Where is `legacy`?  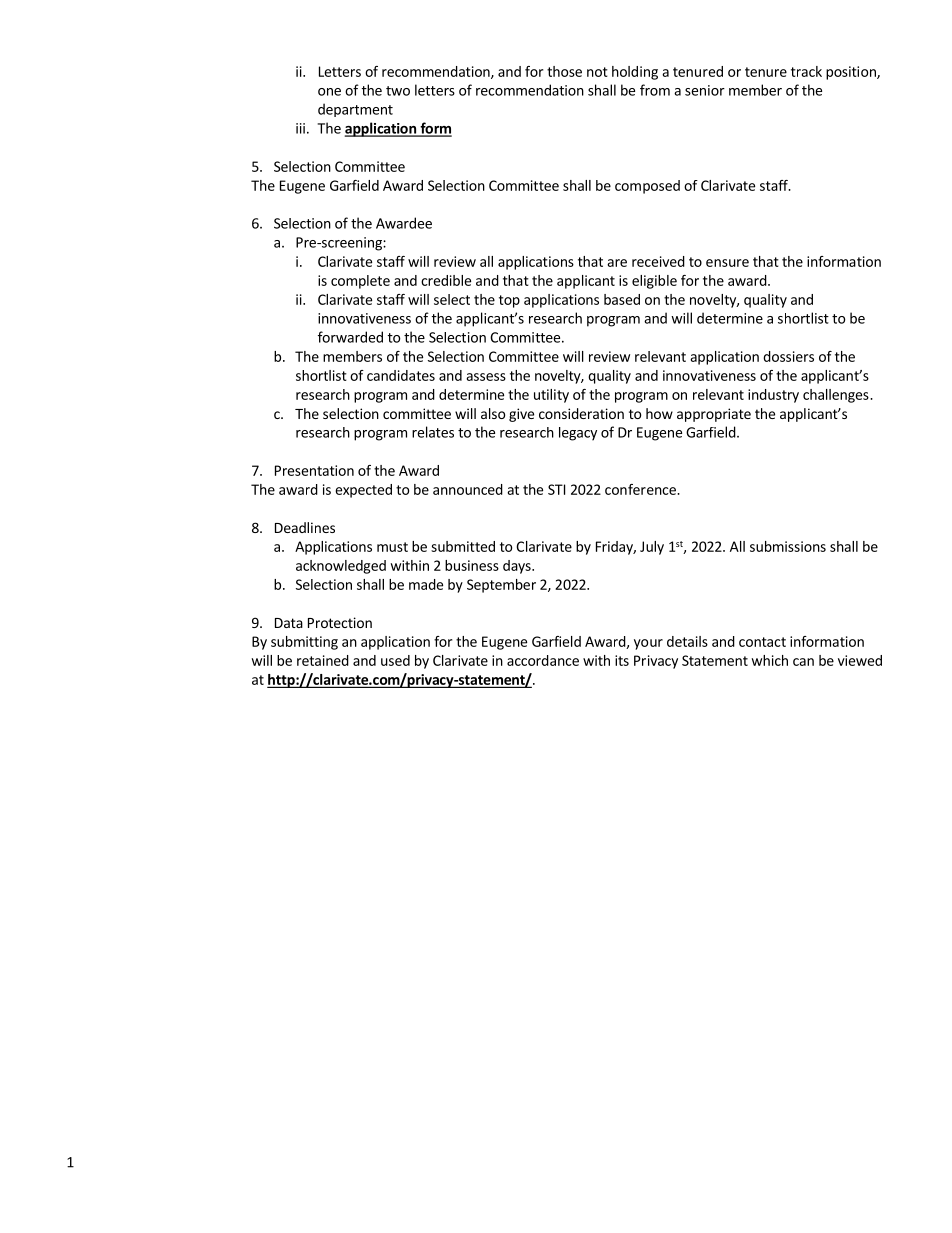
legacy is located at coordinates (578, 434).
